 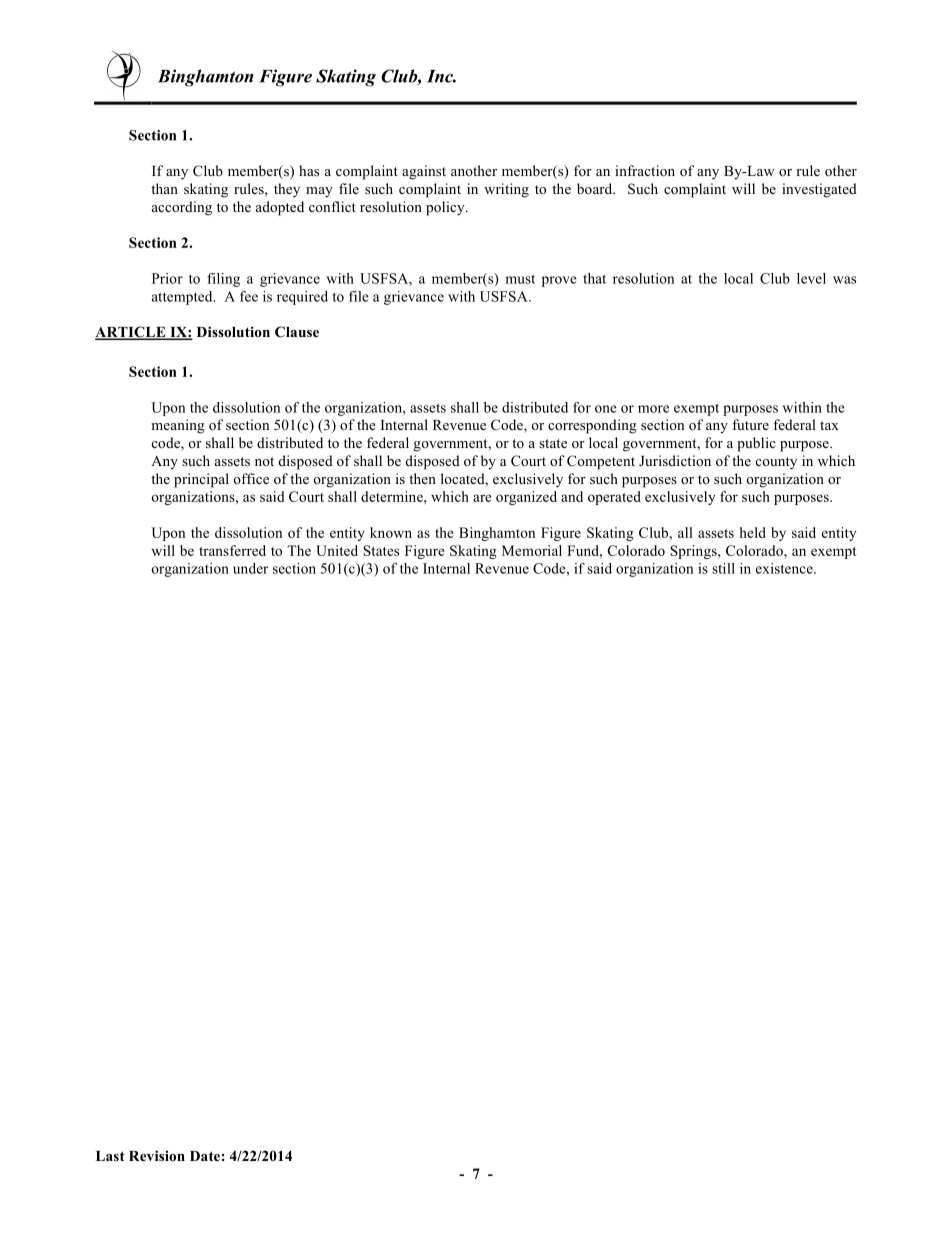 I want to click on existence, so click(x=785, y=568).
